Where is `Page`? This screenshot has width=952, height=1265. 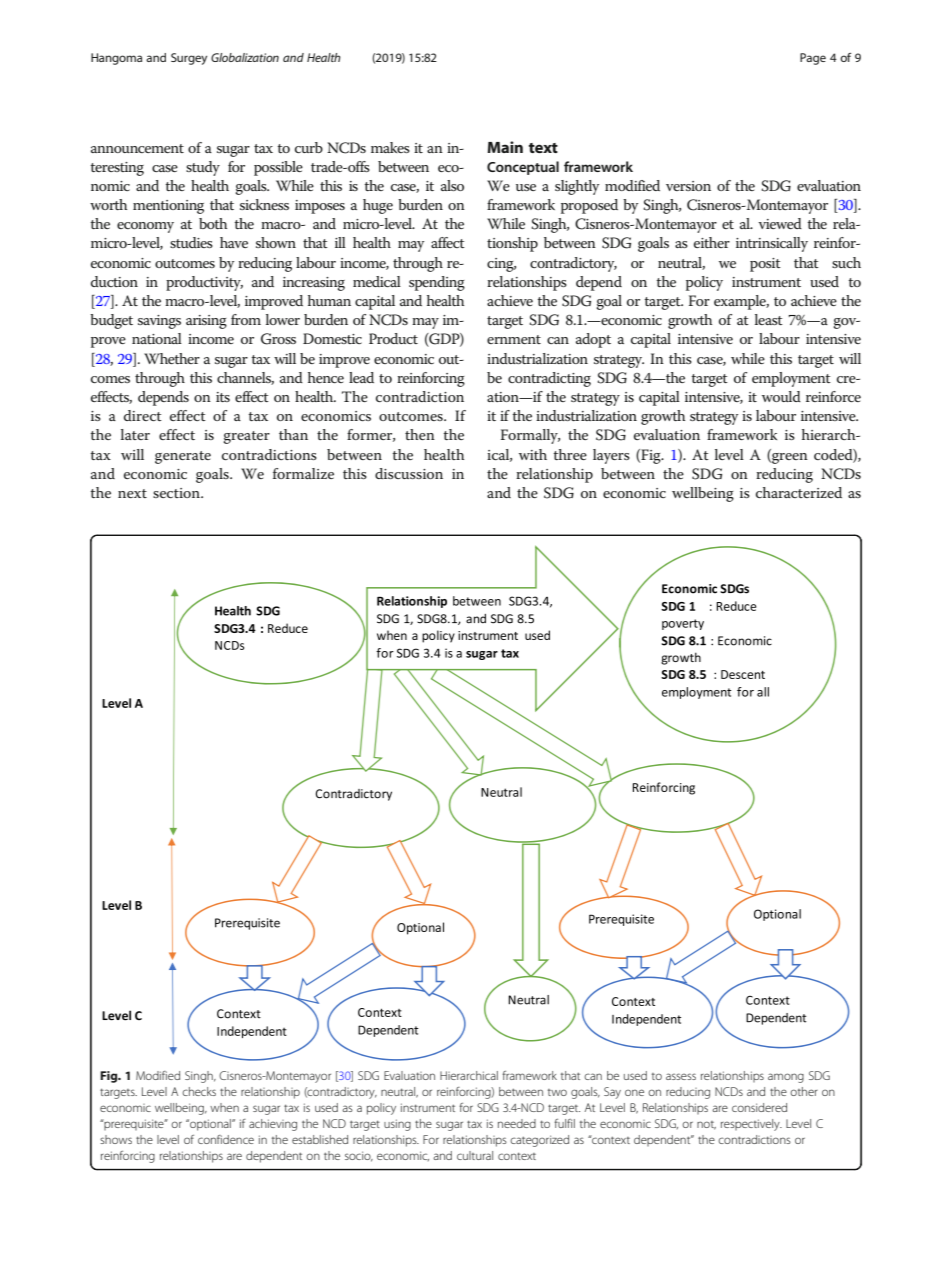
Page is located at coordinates (813, 59).
